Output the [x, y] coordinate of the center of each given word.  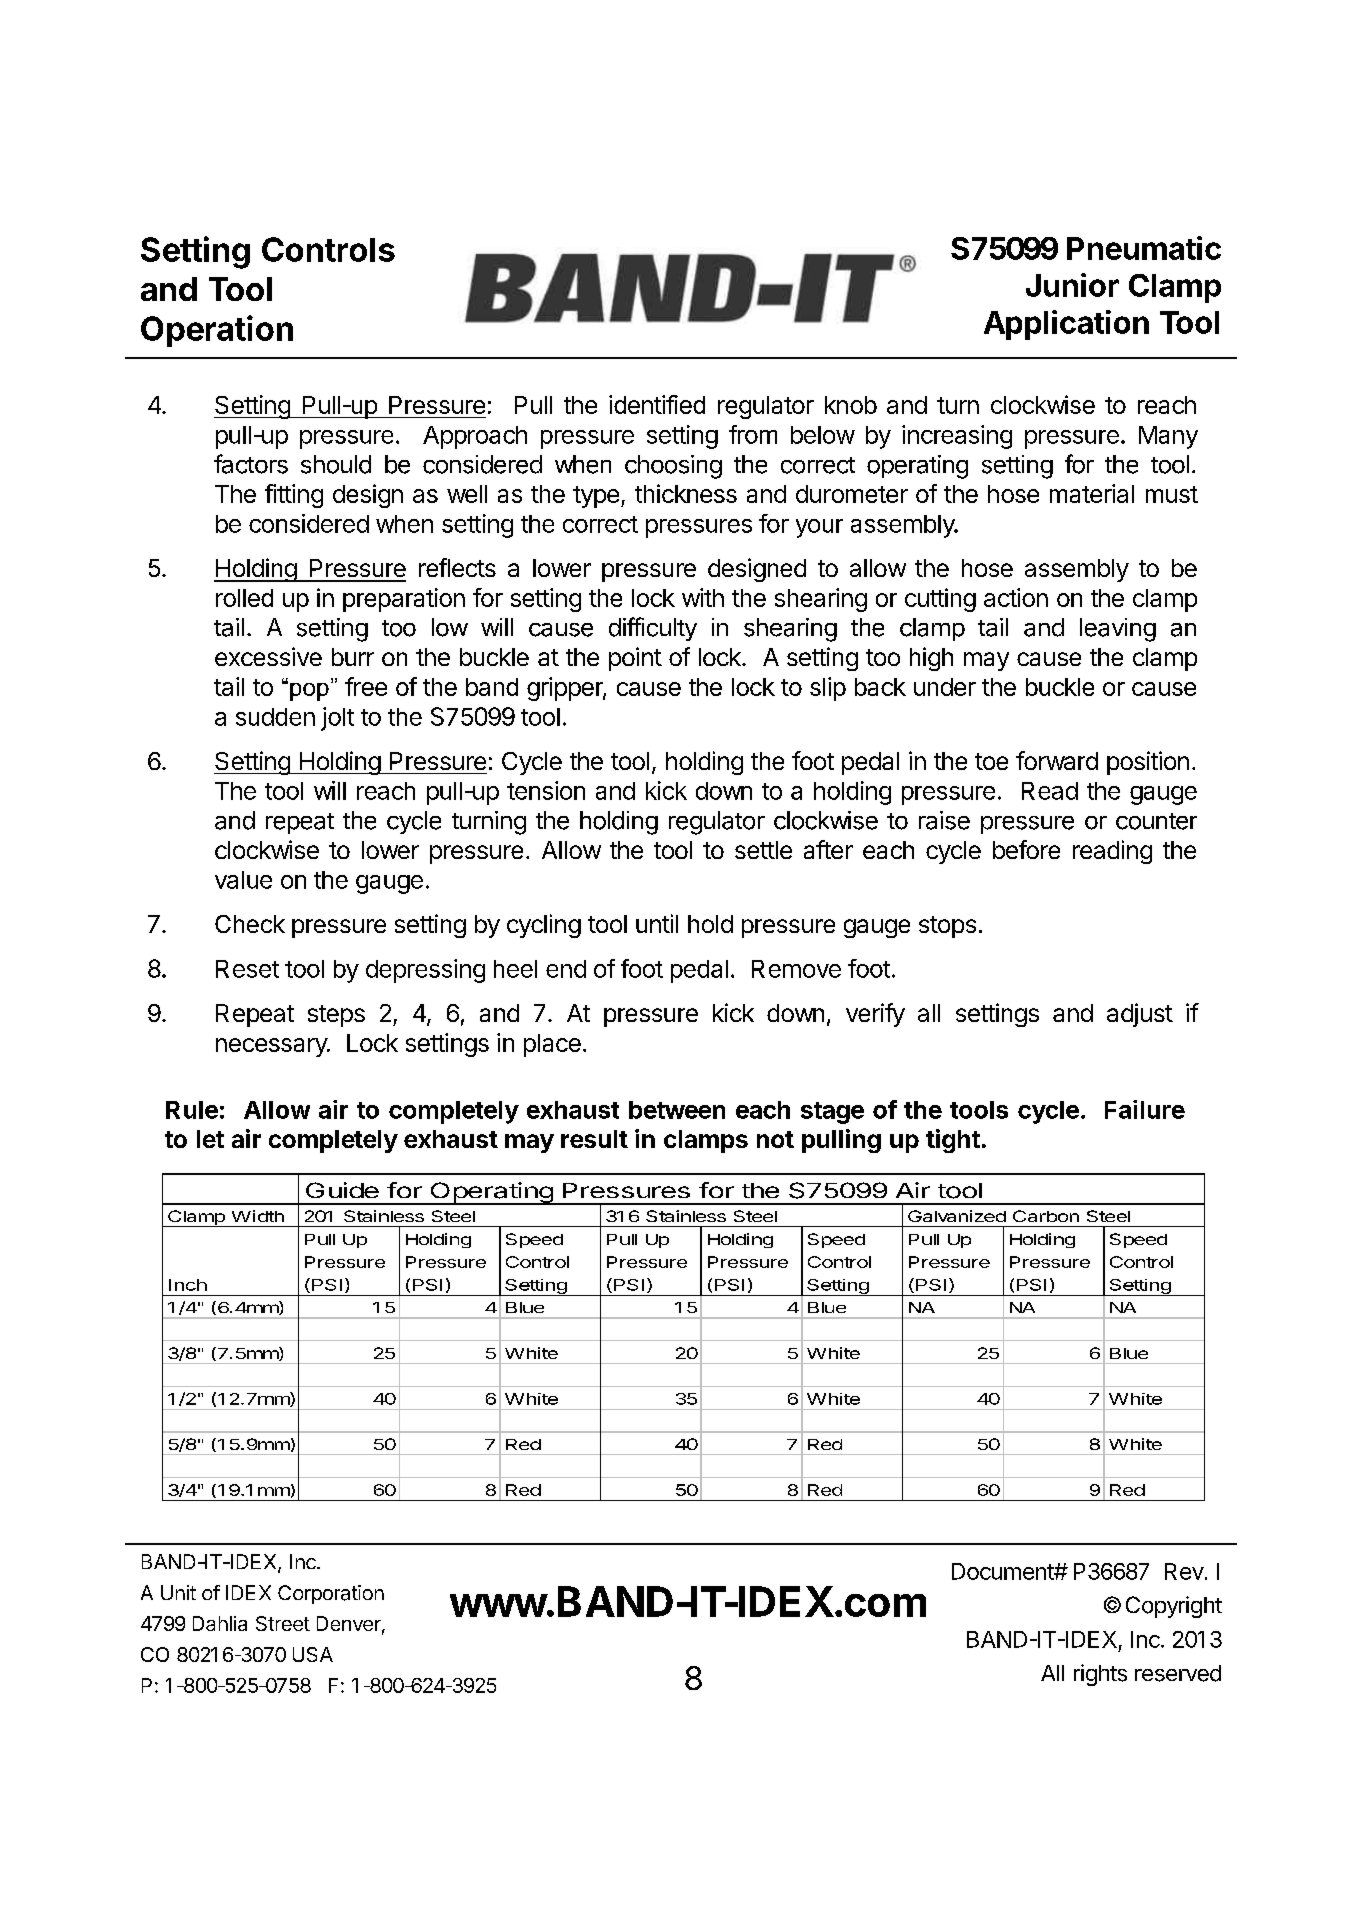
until [657, 923]
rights [1100, 1675]
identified [657, 404]
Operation [217, 331]
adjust [1140, 1015]
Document [1003, 1571]
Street [283, 1623]
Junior [1072, 285]
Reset [247, 969]
